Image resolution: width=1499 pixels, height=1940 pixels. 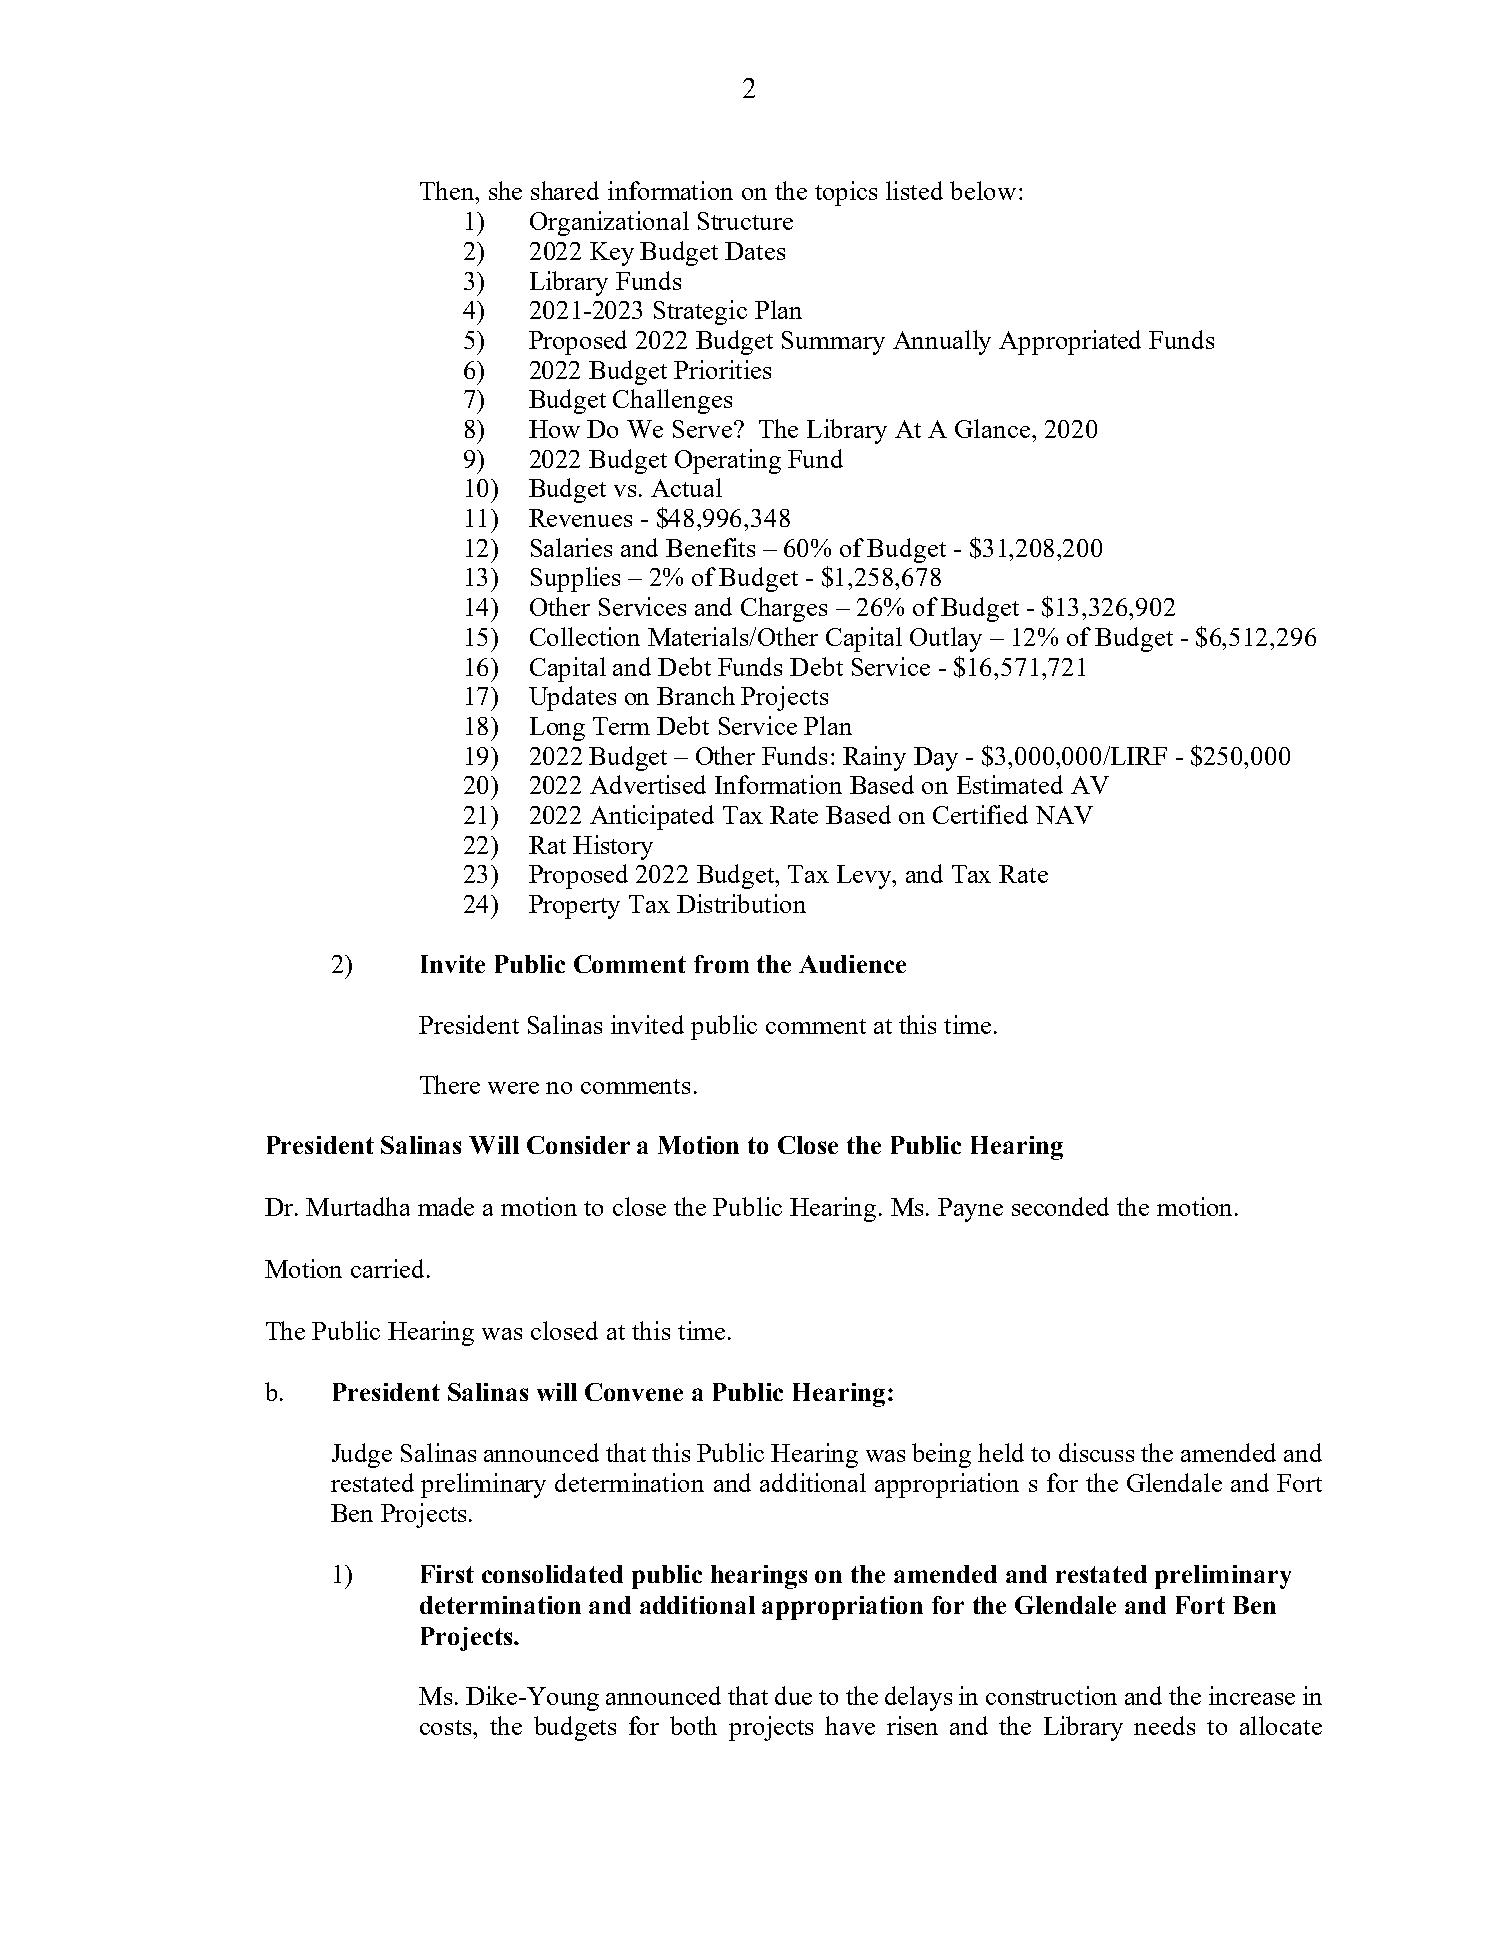 What do you see at coordinates (1064, 815) in the screenshot?
I see `NAV` at bounding box center [1064, 815].
